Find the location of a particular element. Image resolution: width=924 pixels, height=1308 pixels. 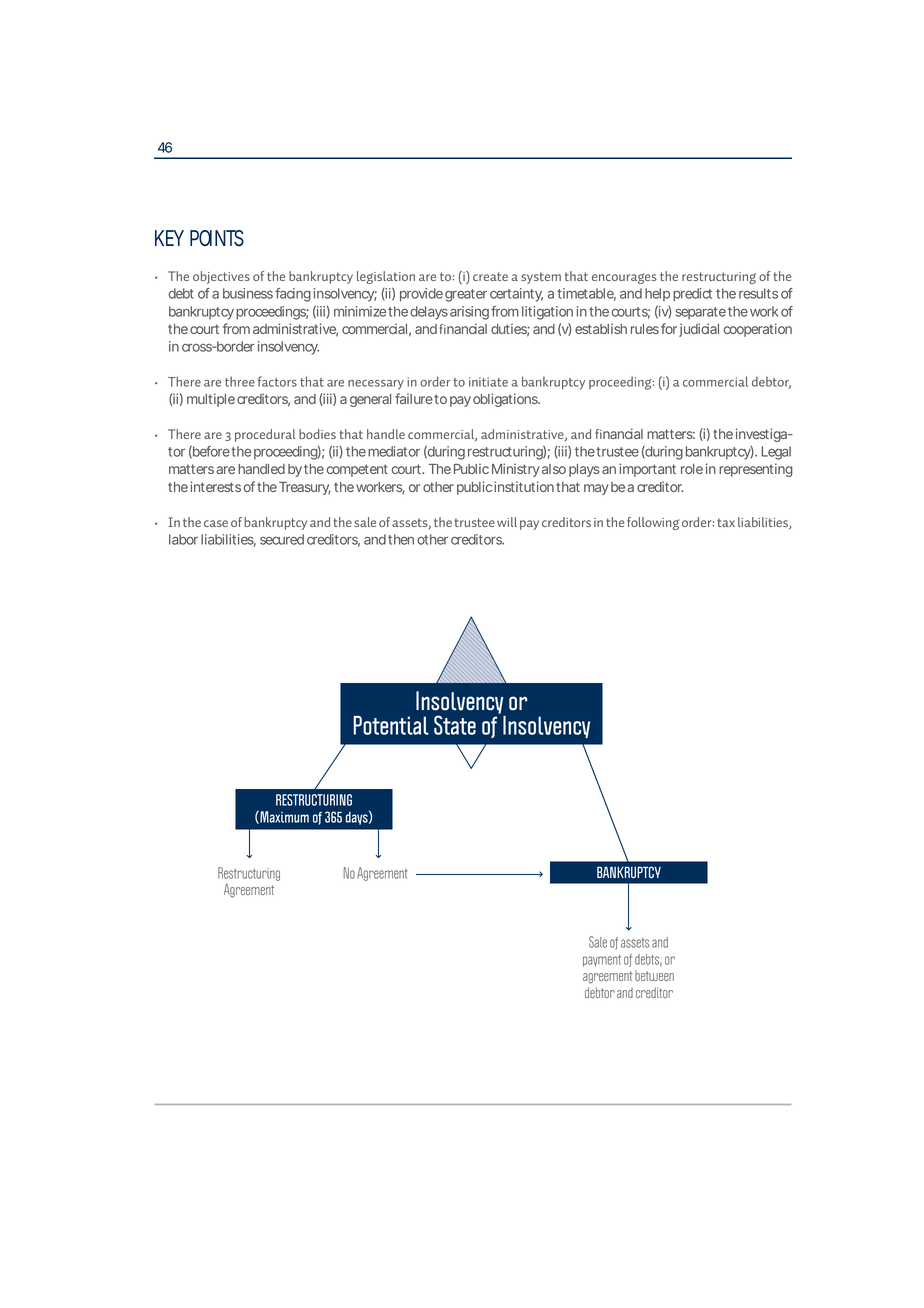

encourages is located at coordinates (624, 278).
